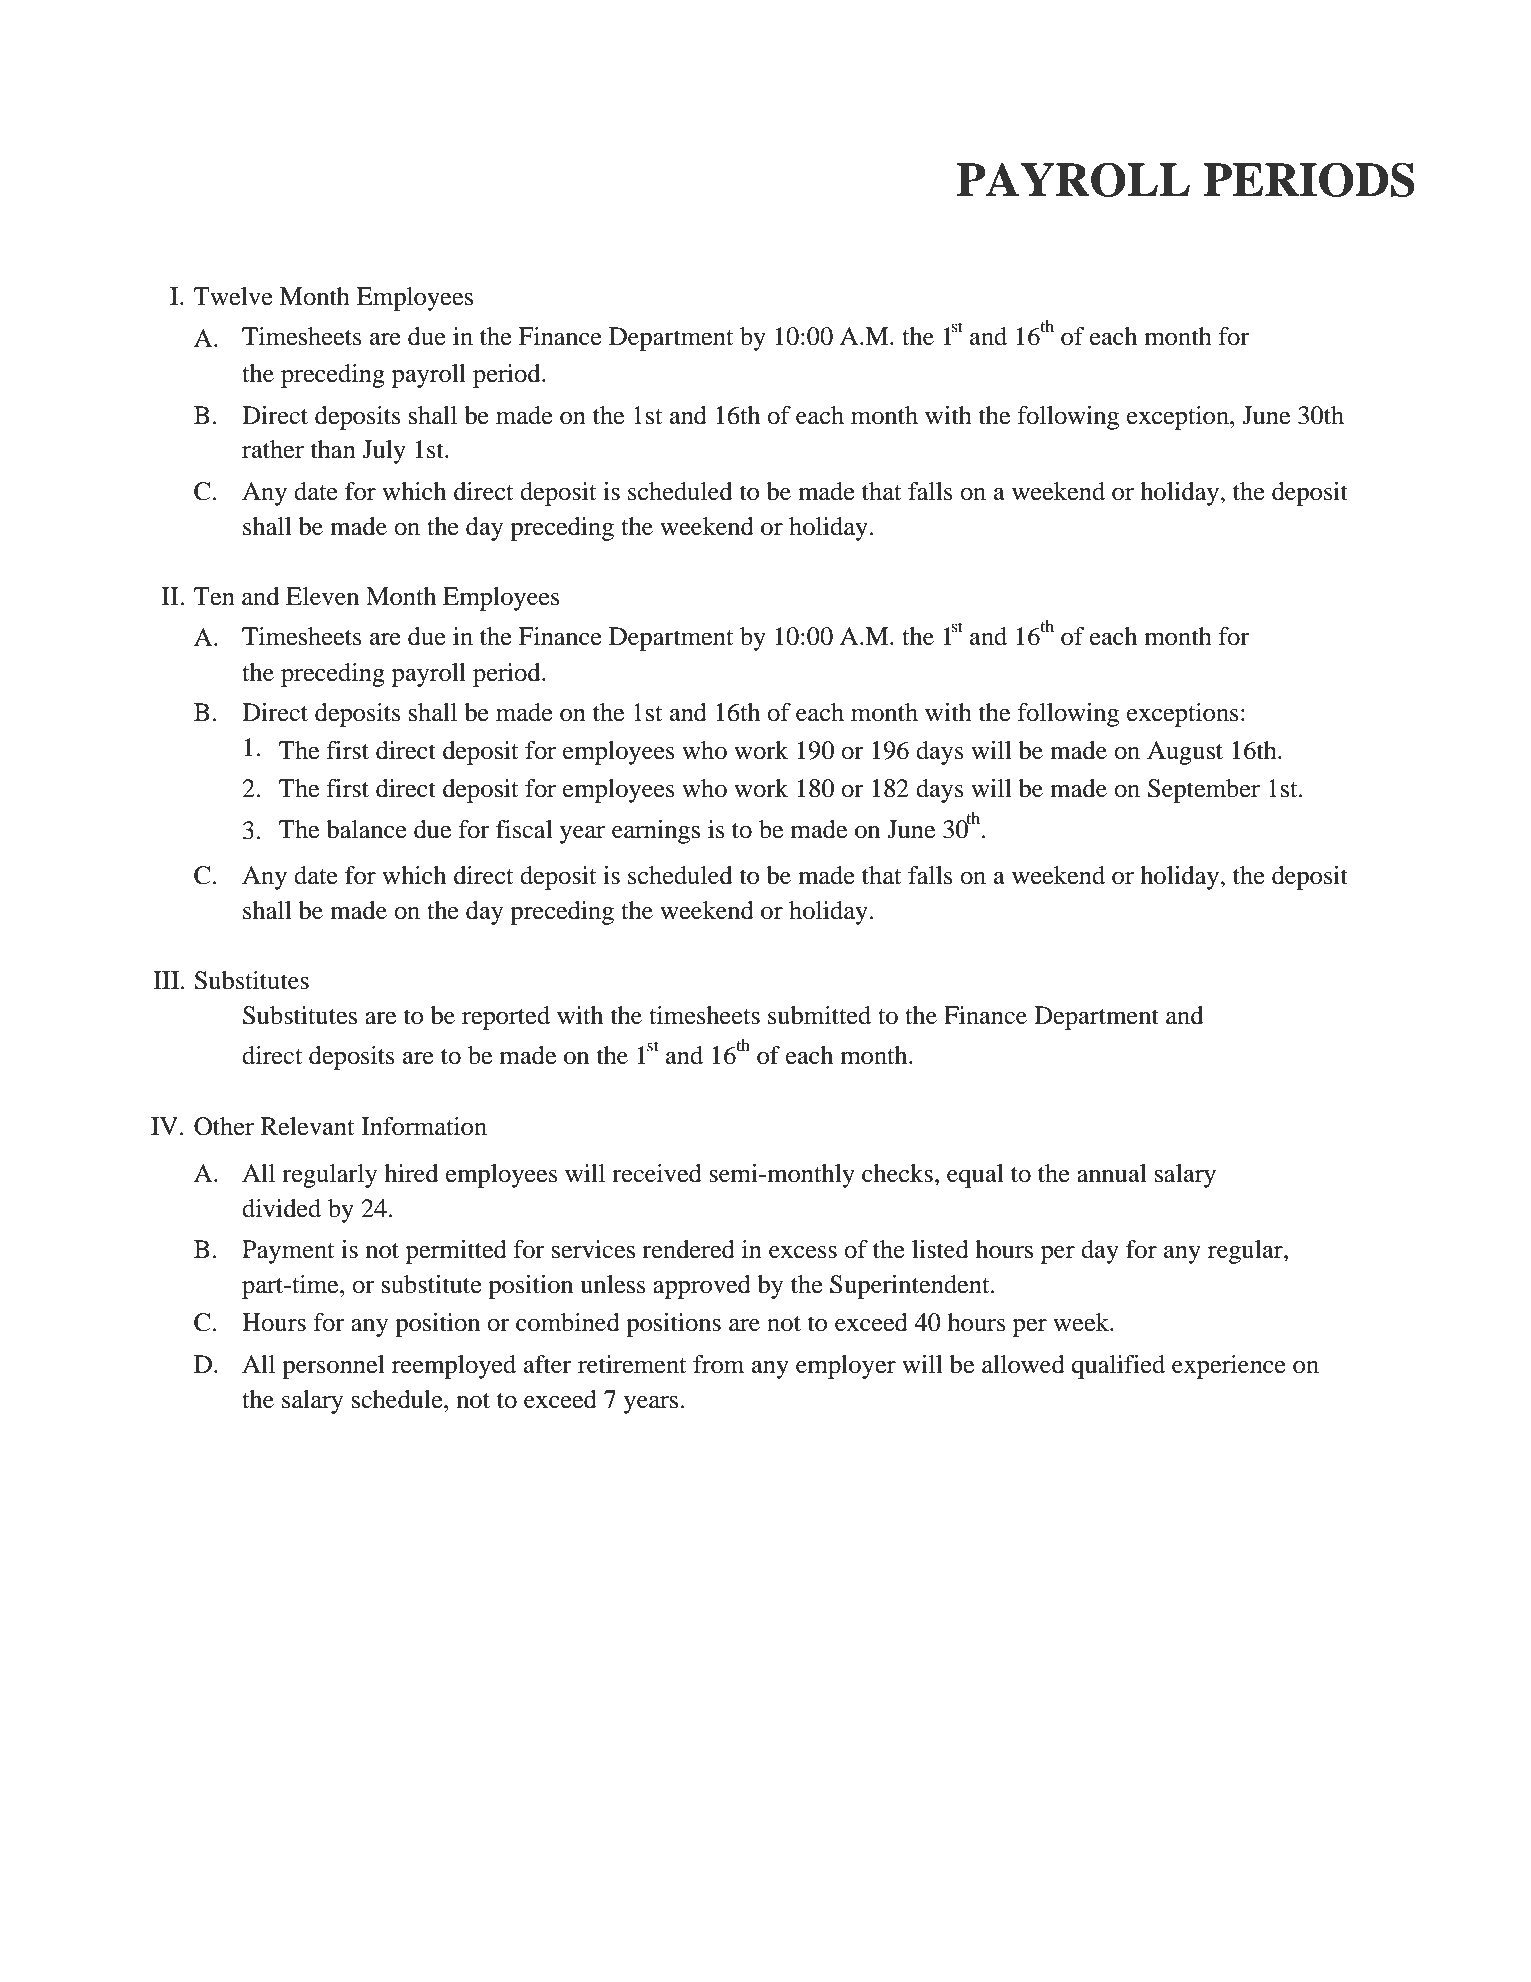  I want to click on personnel, so click(333, 1367).
